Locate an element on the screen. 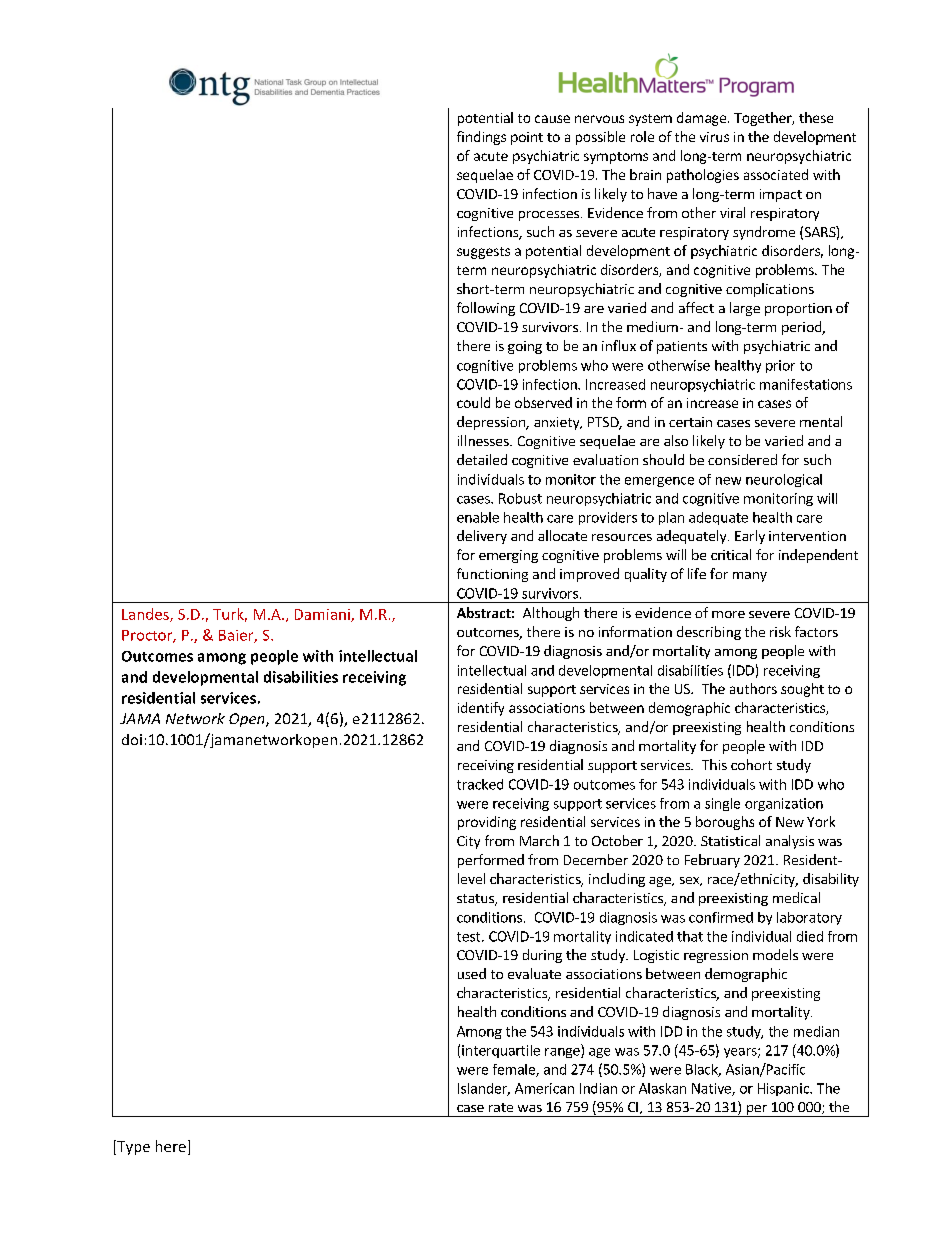  tracked is located at coordinates (480, 784).
